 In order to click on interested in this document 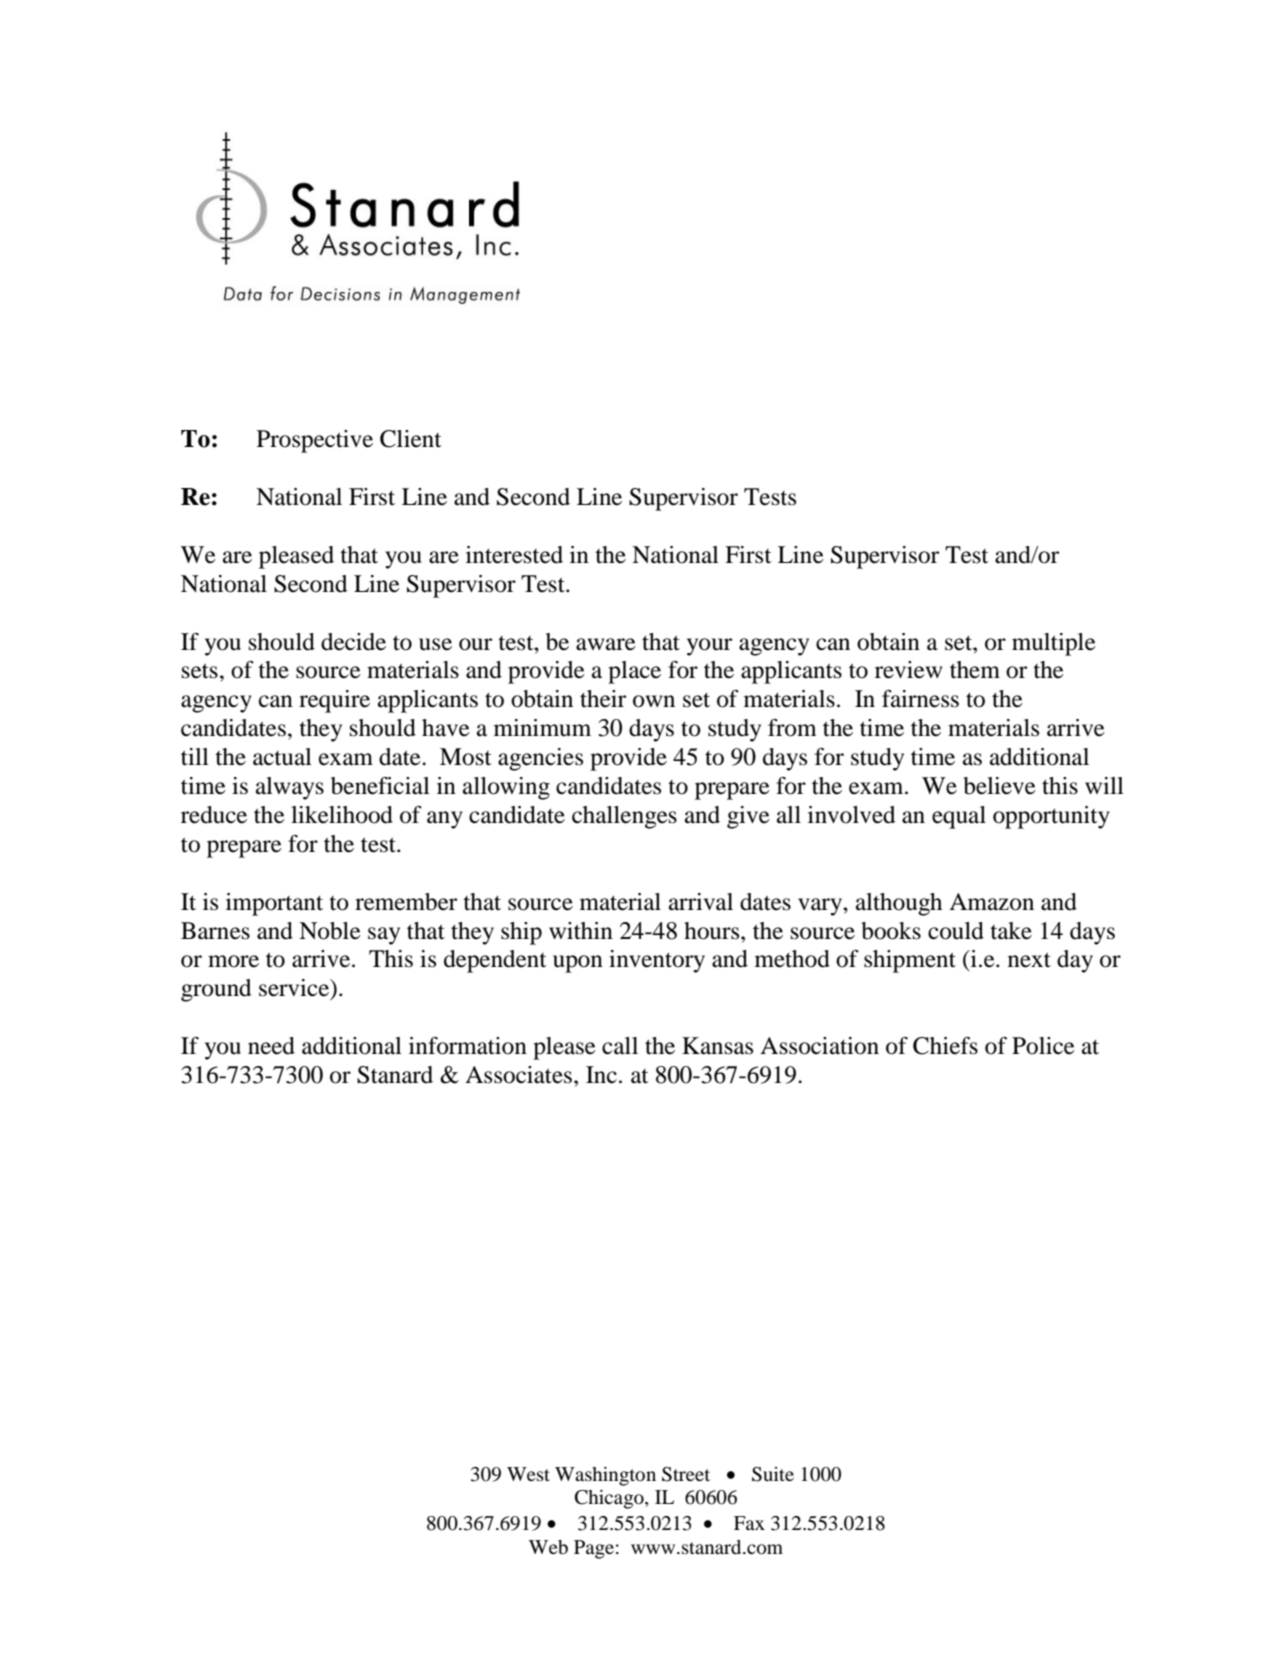, I will do `click(514, 555)`.
